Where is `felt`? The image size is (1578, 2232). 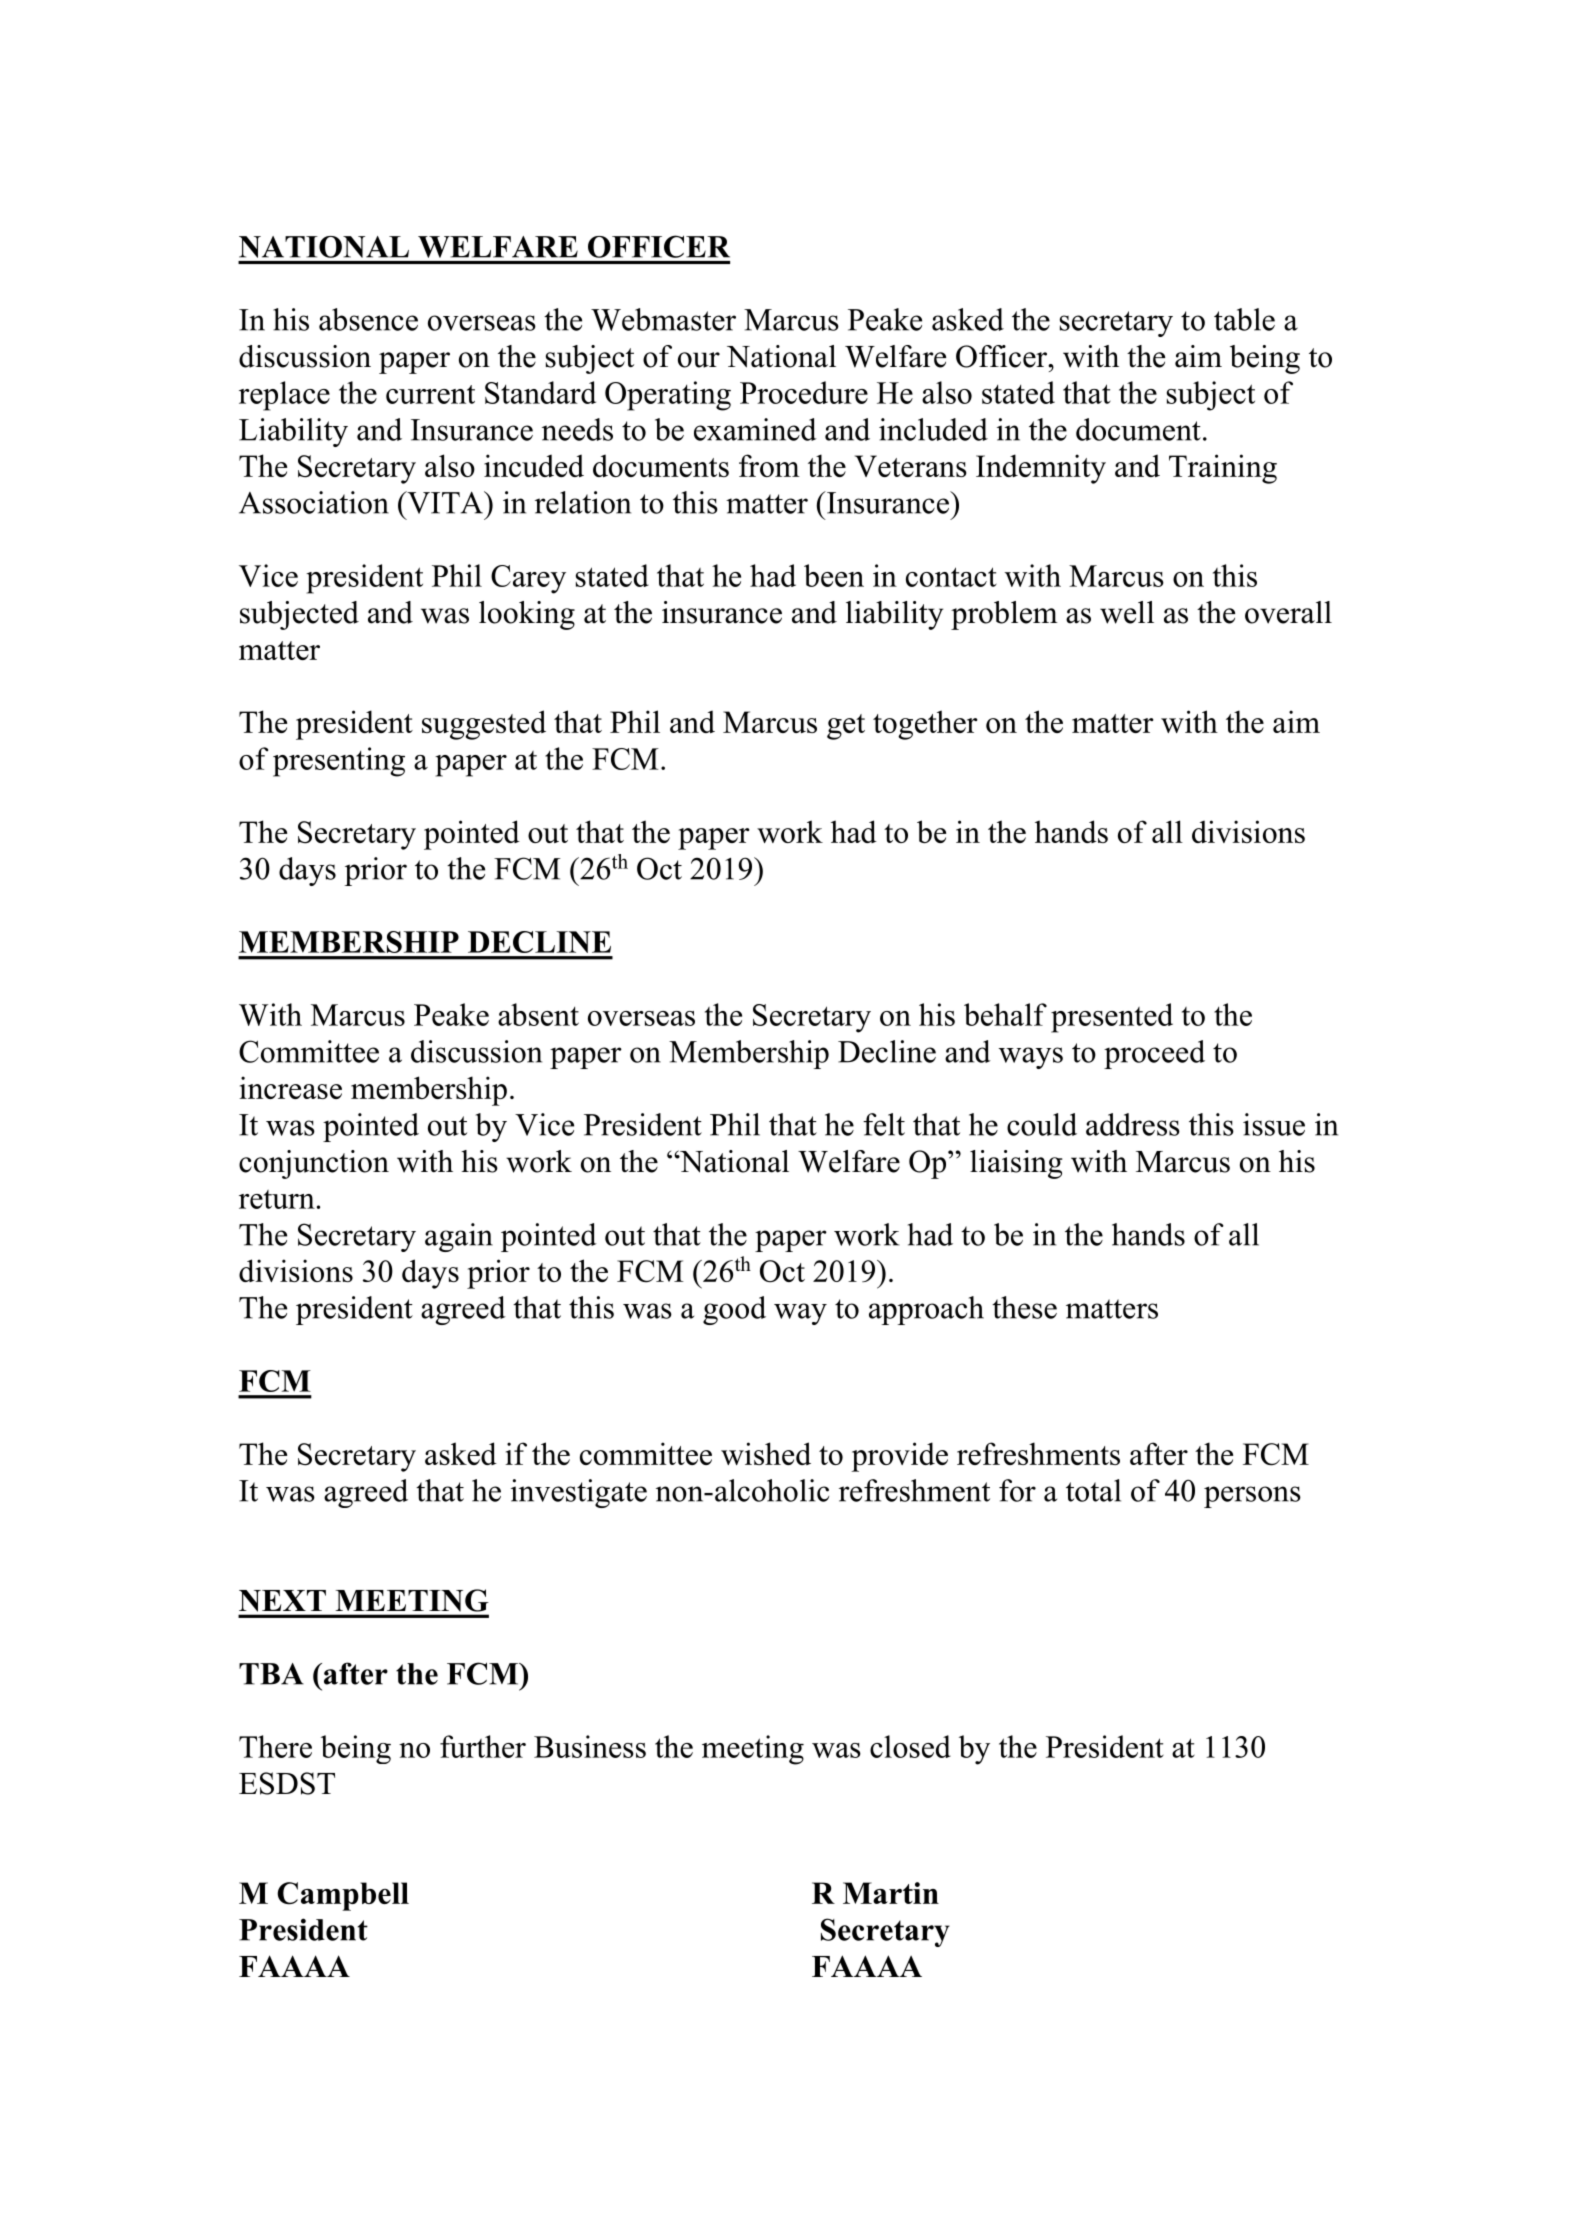
felt is located at coordinates (884, 1124).
